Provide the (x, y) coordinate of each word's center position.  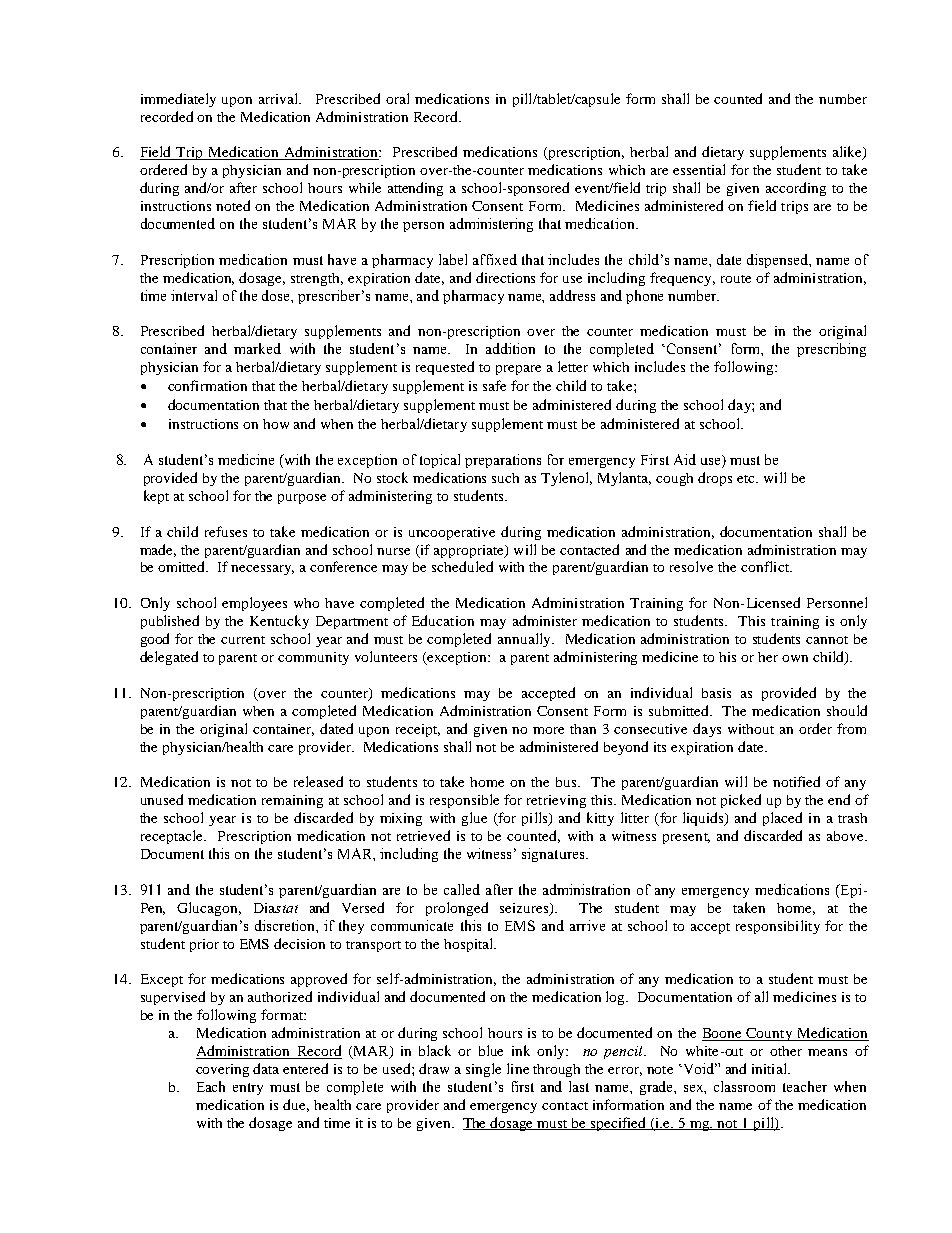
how (276, 424)
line (518, 1068)
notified (796, 781)
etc (747, 479)
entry (248, 1089)
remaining (292, 801)
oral (397, 98)
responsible (464, 801)
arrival (280, 98)
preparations (503, 461)
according (796, 189)
